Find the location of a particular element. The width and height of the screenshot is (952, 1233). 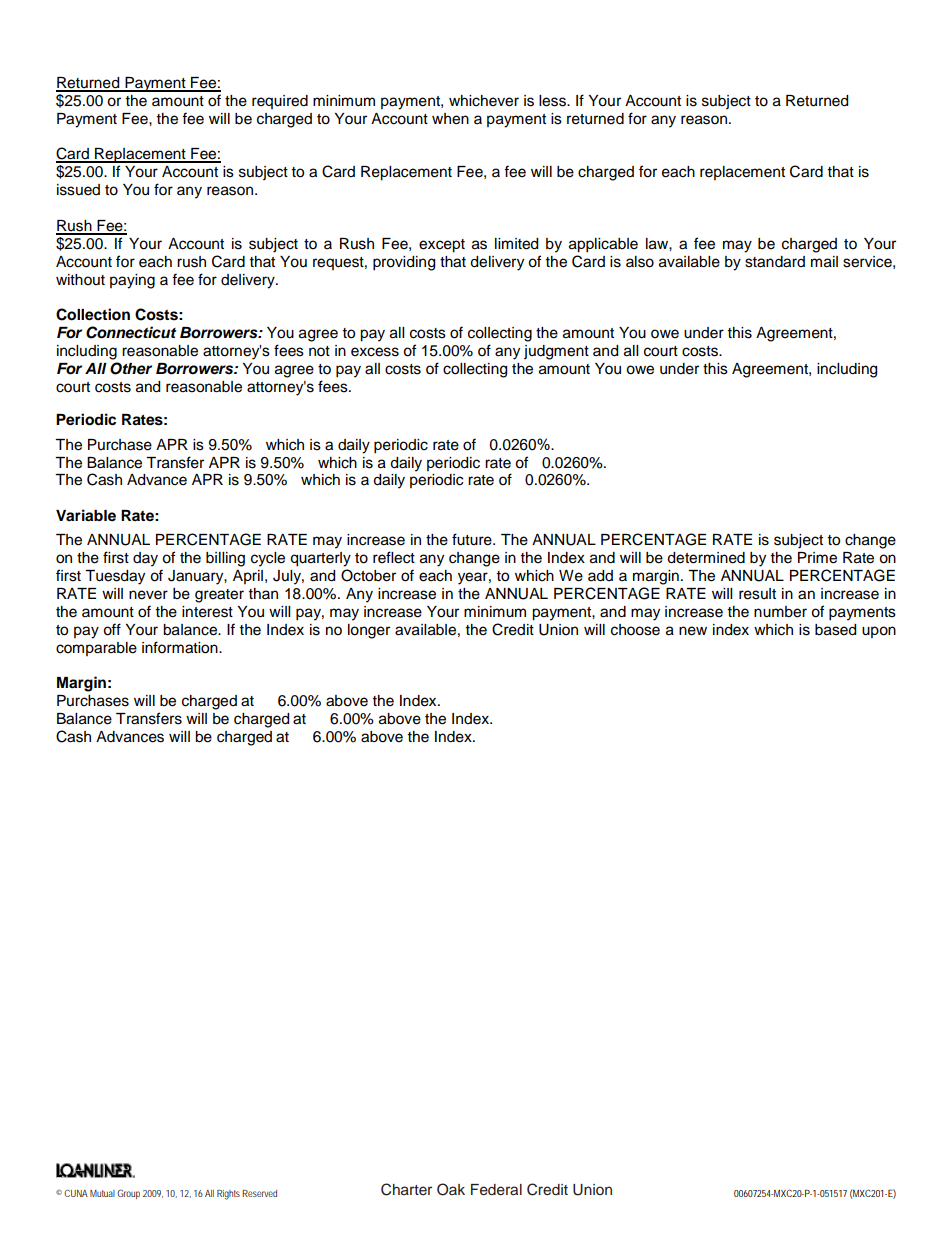

when is located at coordinates (450, 119).
